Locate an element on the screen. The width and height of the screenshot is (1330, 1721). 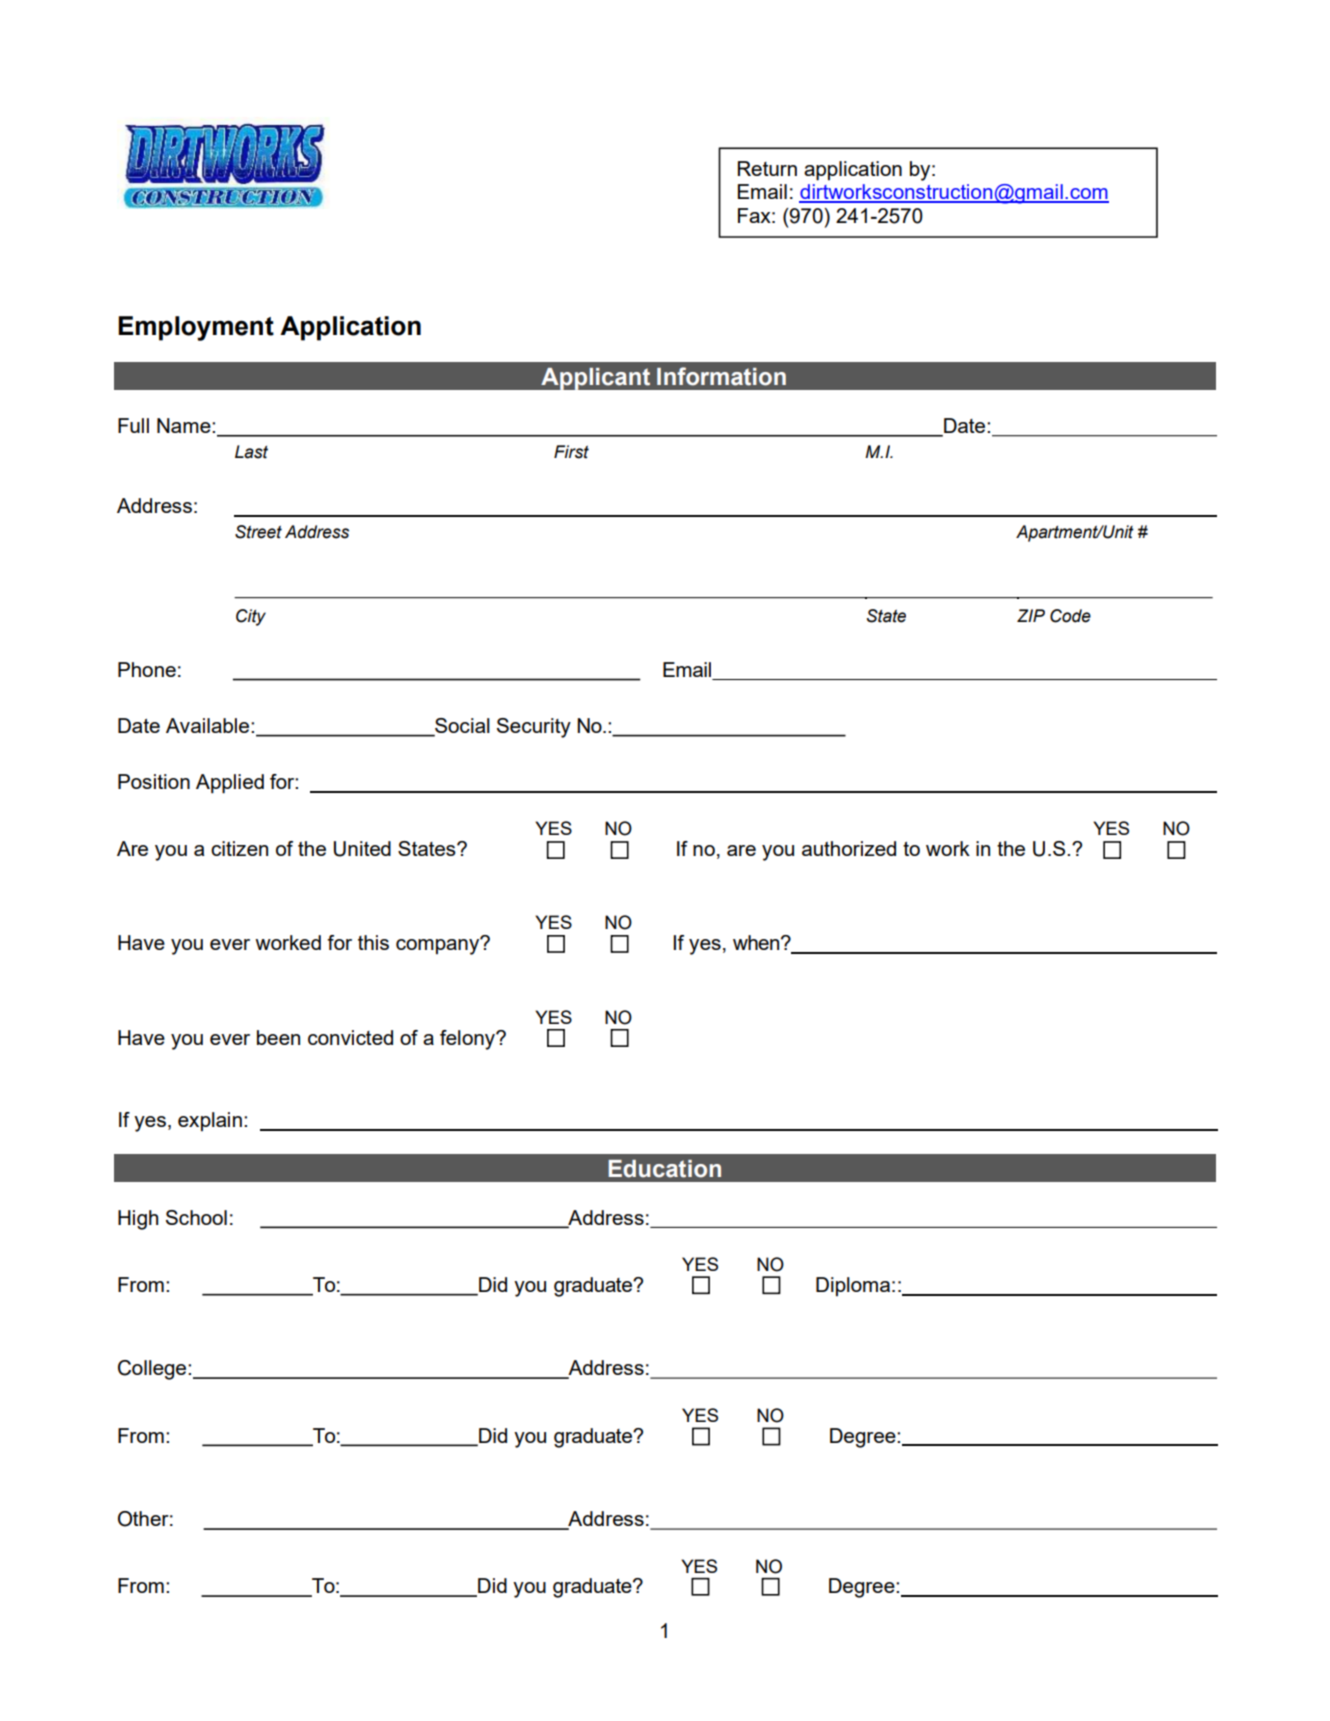
Employment is located at coordinates (196, 328).
